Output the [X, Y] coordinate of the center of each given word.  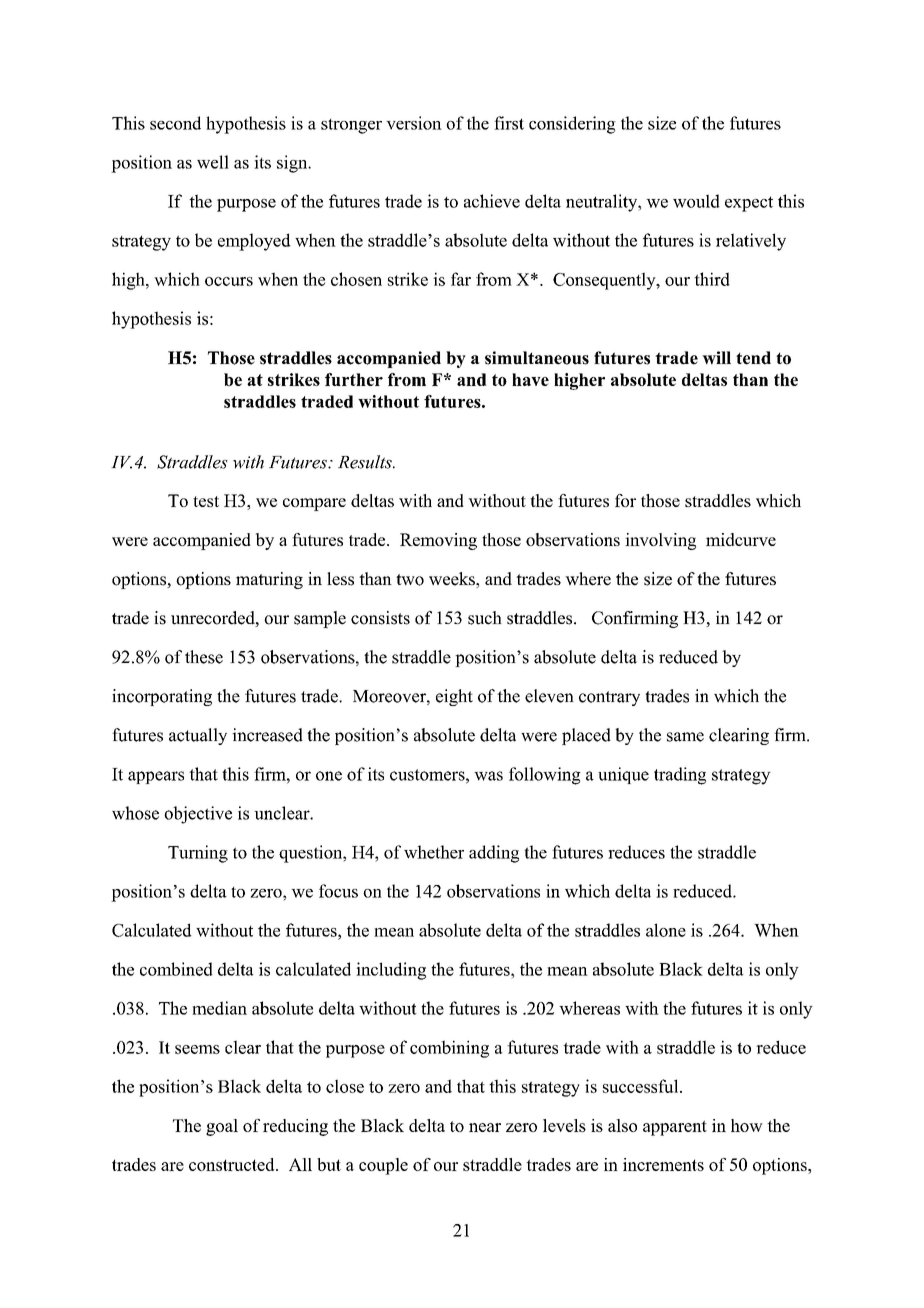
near [485, 1127]
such [485, 618]
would [696, 201]
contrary [609, 698]
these [204, 657]
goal [222, 1127]
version [414, 123]
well [213, 162]
